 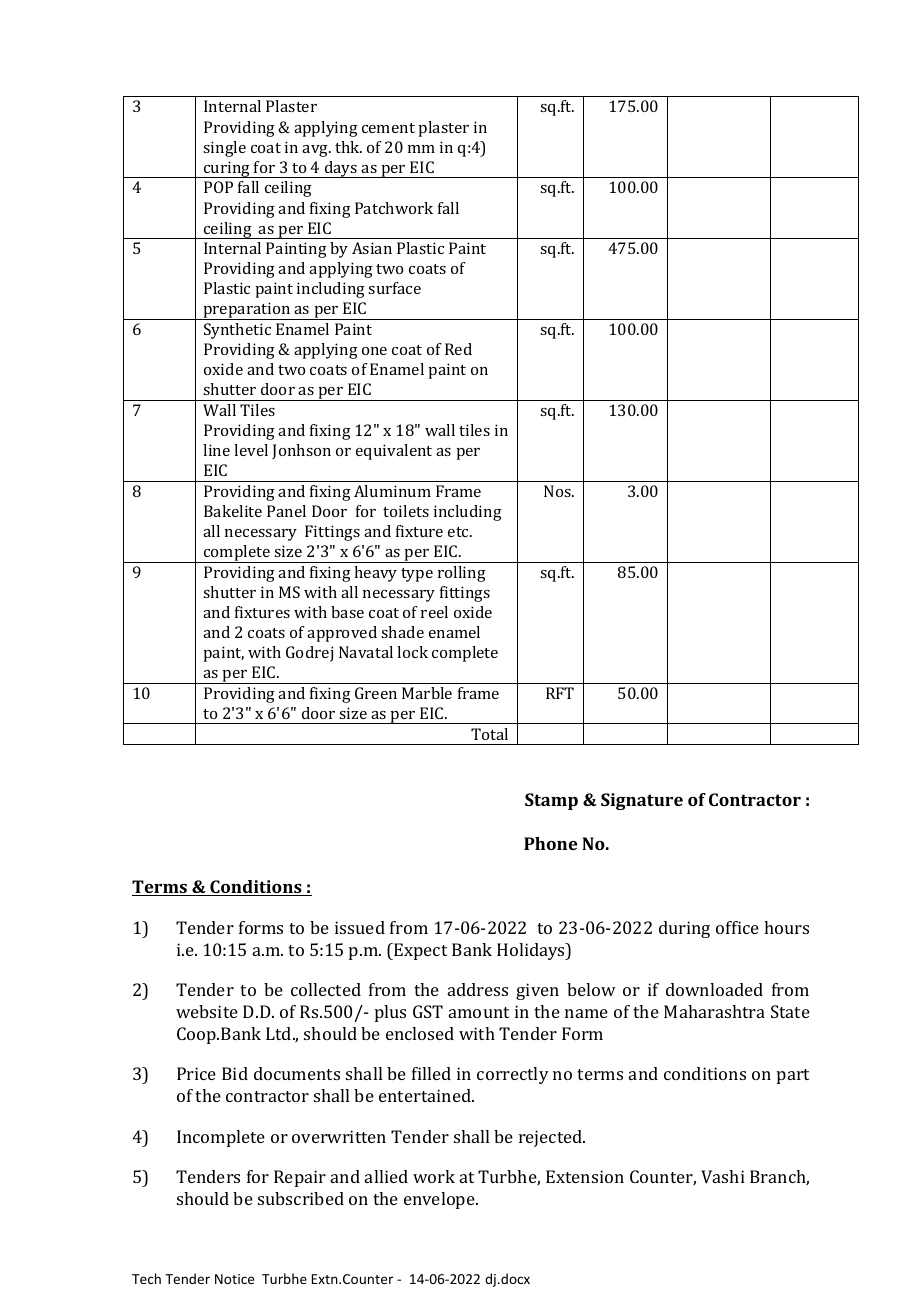 What do you see at coordinates (585, 1176) in the page?
I see `Extension` at bounding box center [585, 1176].
